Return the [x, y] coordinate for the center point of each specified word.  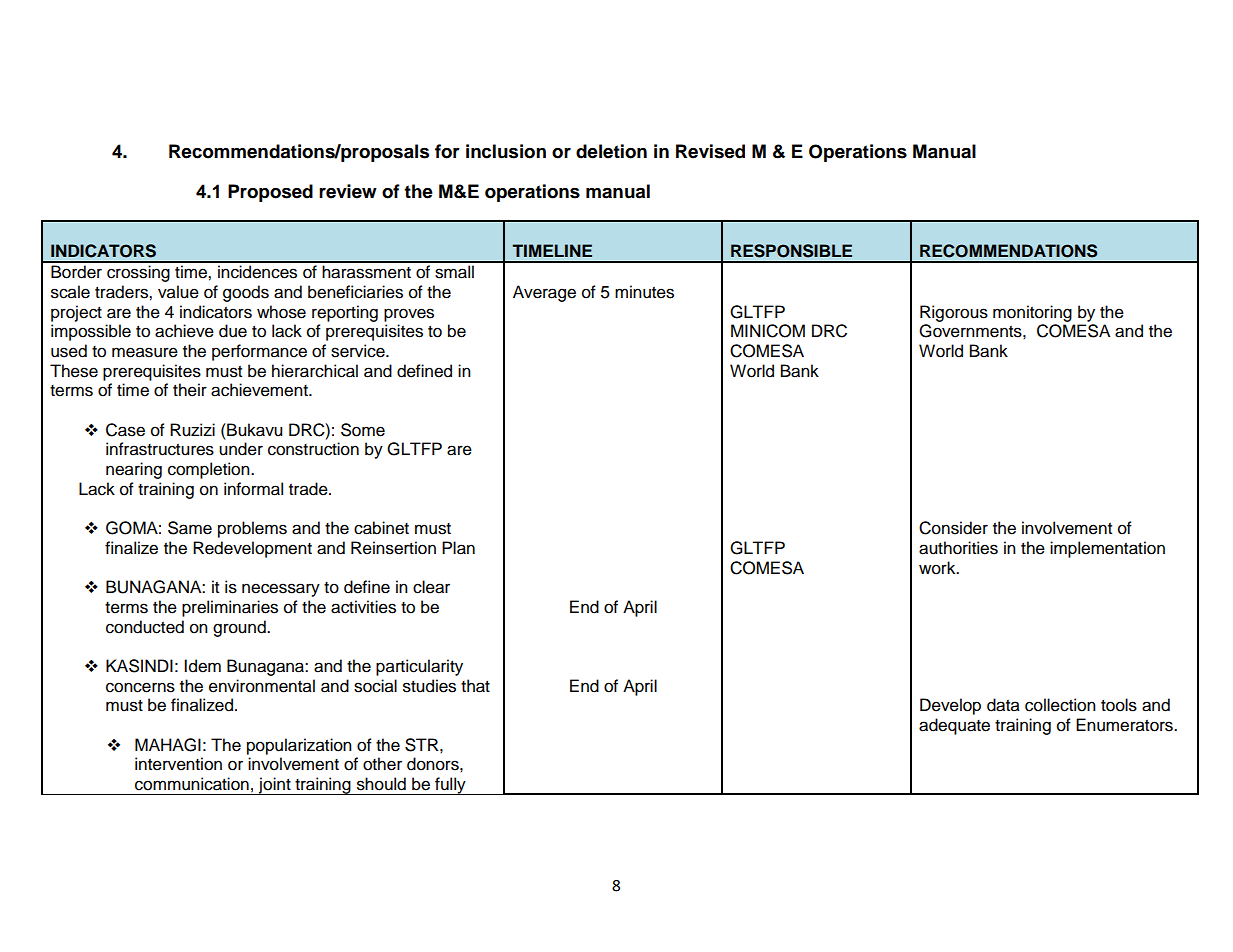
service [359, 351]
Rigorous [954, 313]
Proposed [270, 193]
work [938, 568]
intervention [178, 764]
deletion [611, 151]
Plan [458, 548]
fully [450, 786]
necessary [281, 590]
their [190, 390]
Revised [710, 151]
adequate [954, 726]
